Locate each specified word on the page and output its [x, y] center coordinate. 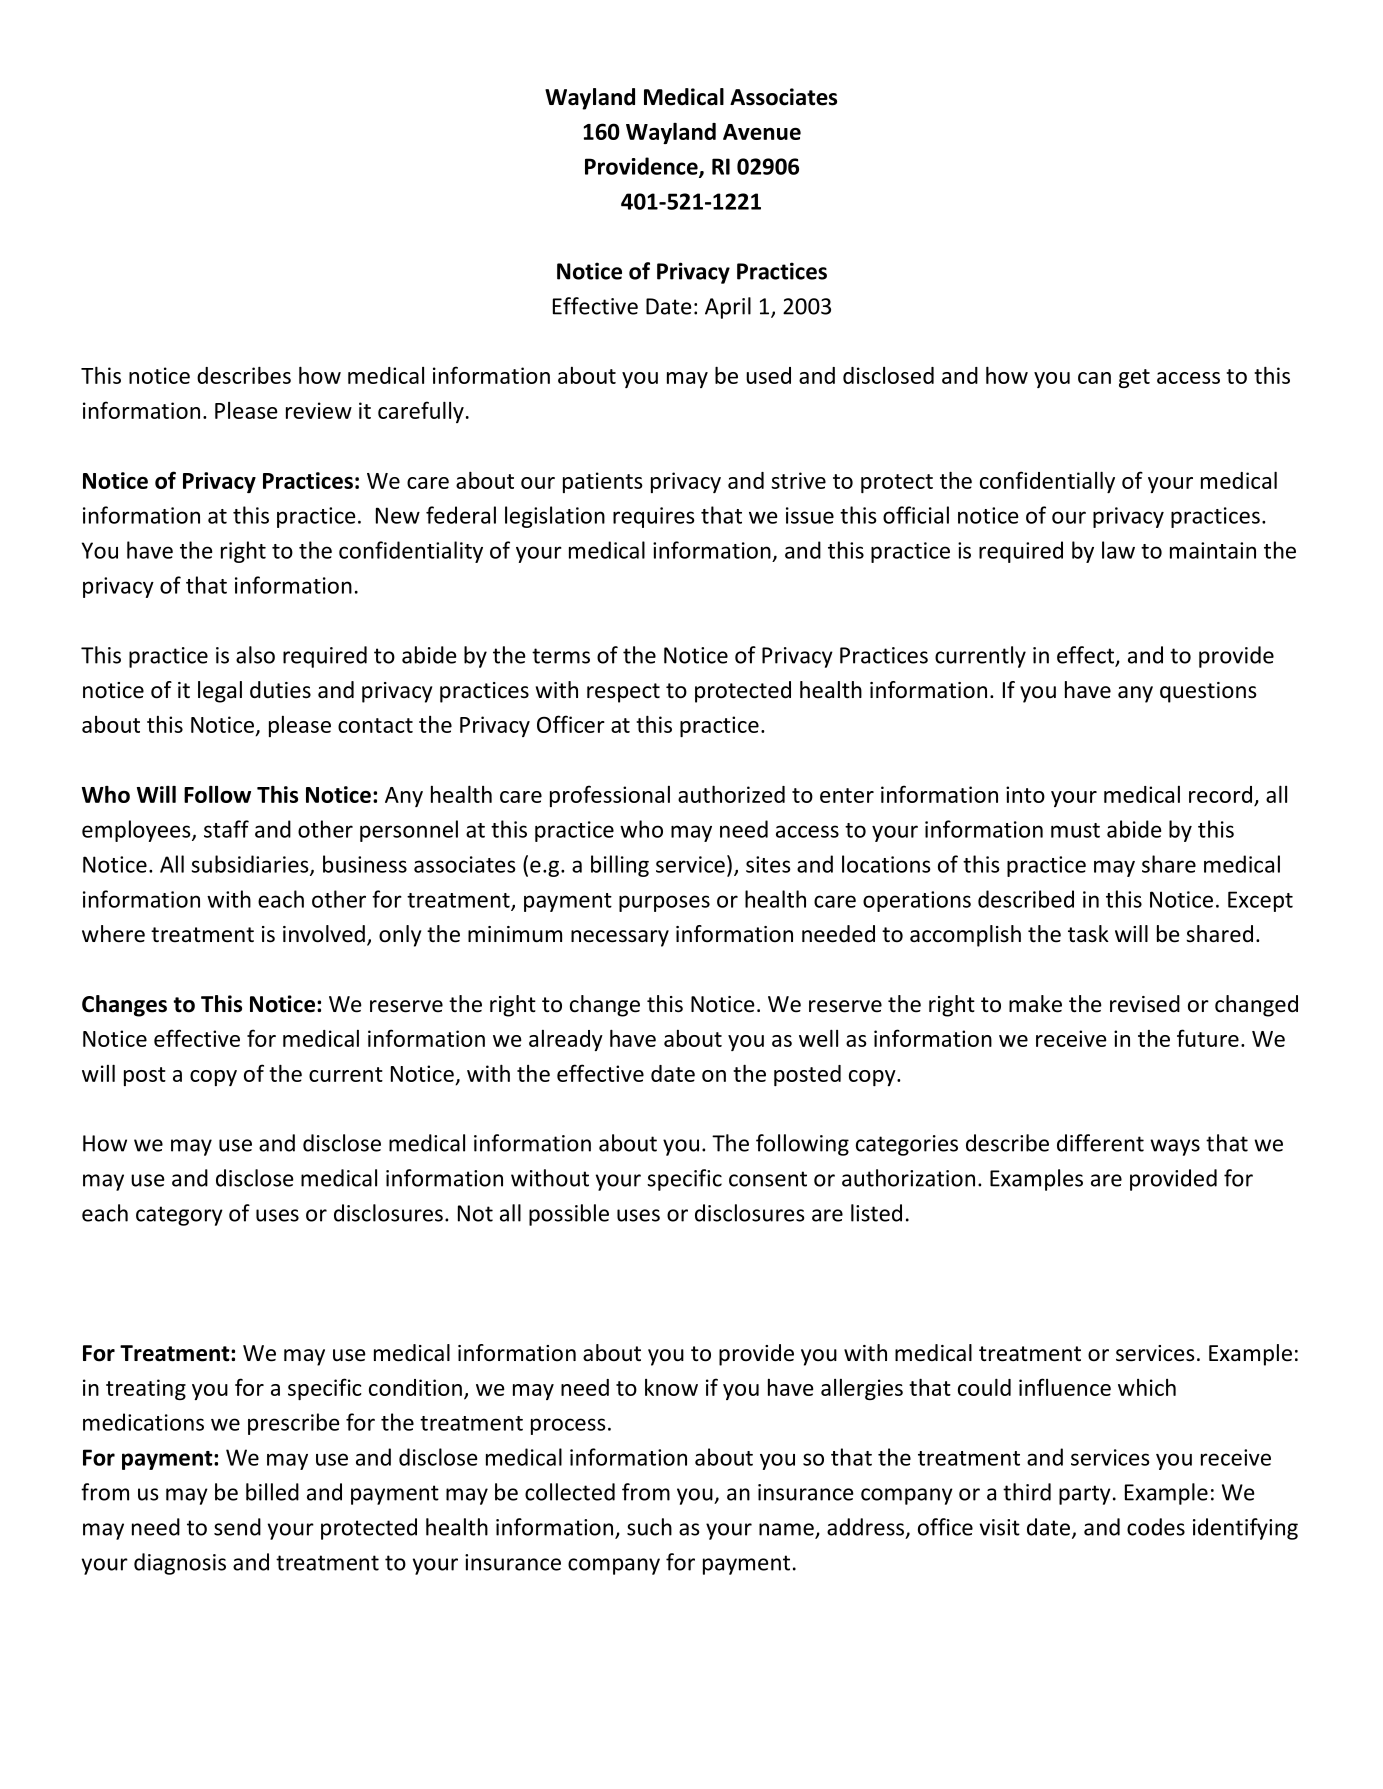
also [255, 655]
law [1118, 550]
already [566, 1040]
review [319, 410]
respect [623, 693]
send [237, 1527]
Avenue [762, 132]
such [649, 1527]
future [1208, 1038]
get [1134, 378]
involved [324, 934]
